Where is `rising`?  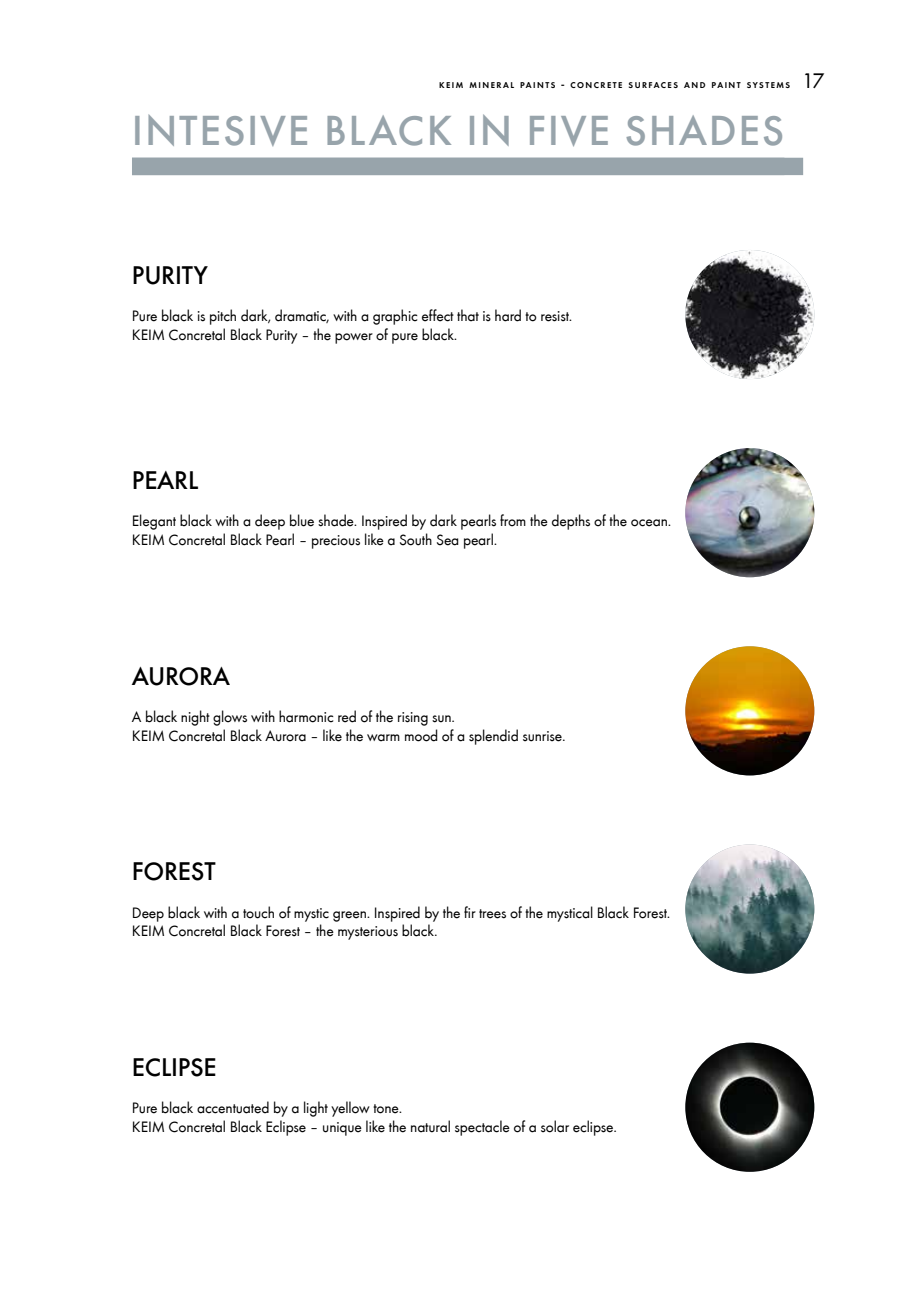 rising is located at coordinates (413, 719).
